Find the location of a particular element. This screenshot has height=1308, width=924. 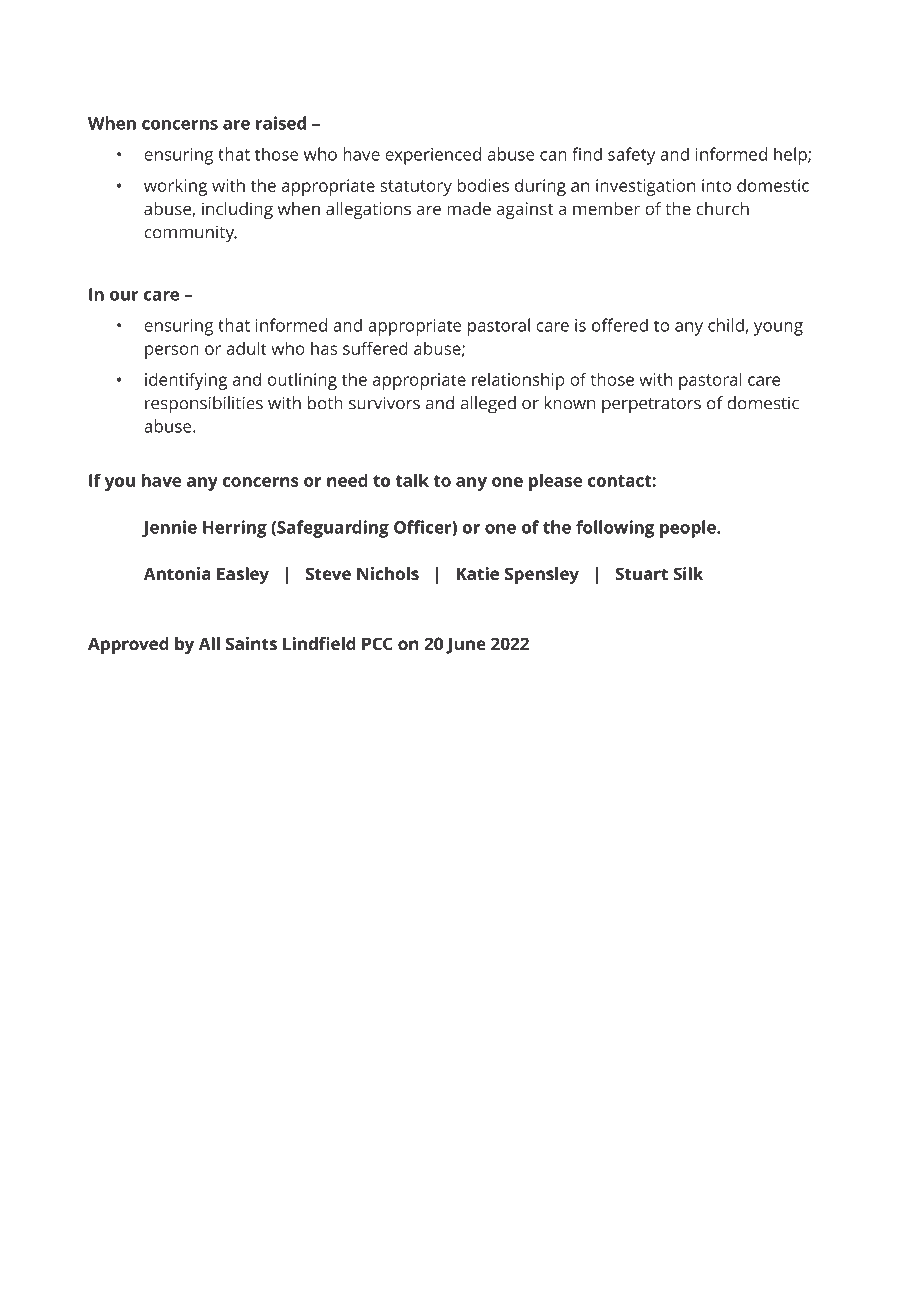

experienced is located at coordinates (433, 156).
